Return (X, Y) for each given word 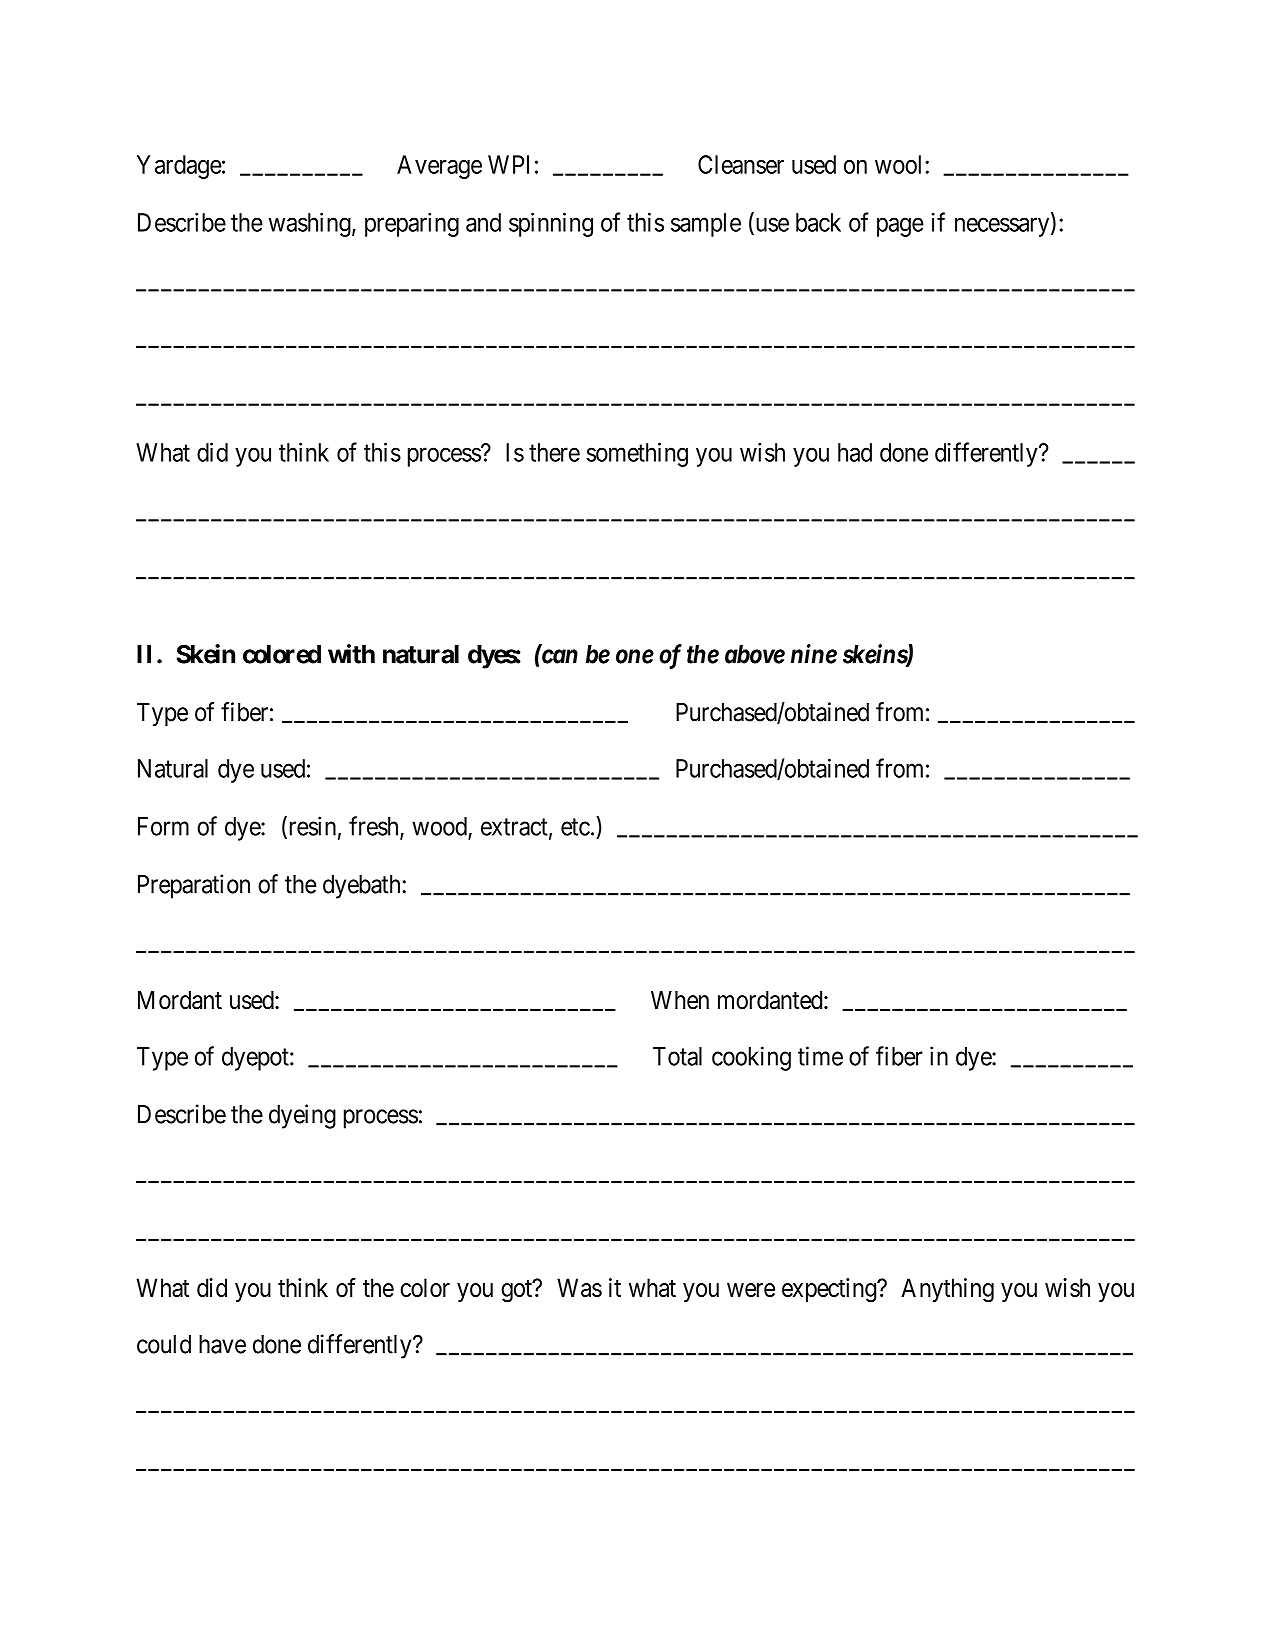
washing (311, 224)
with (351, 654)
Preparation (194, 886)
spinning (551, 224)
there (554, 452)
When (680, 1000)
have (222, 1344)
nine (814, 654)
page (900, 227)
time (820, 1056)
